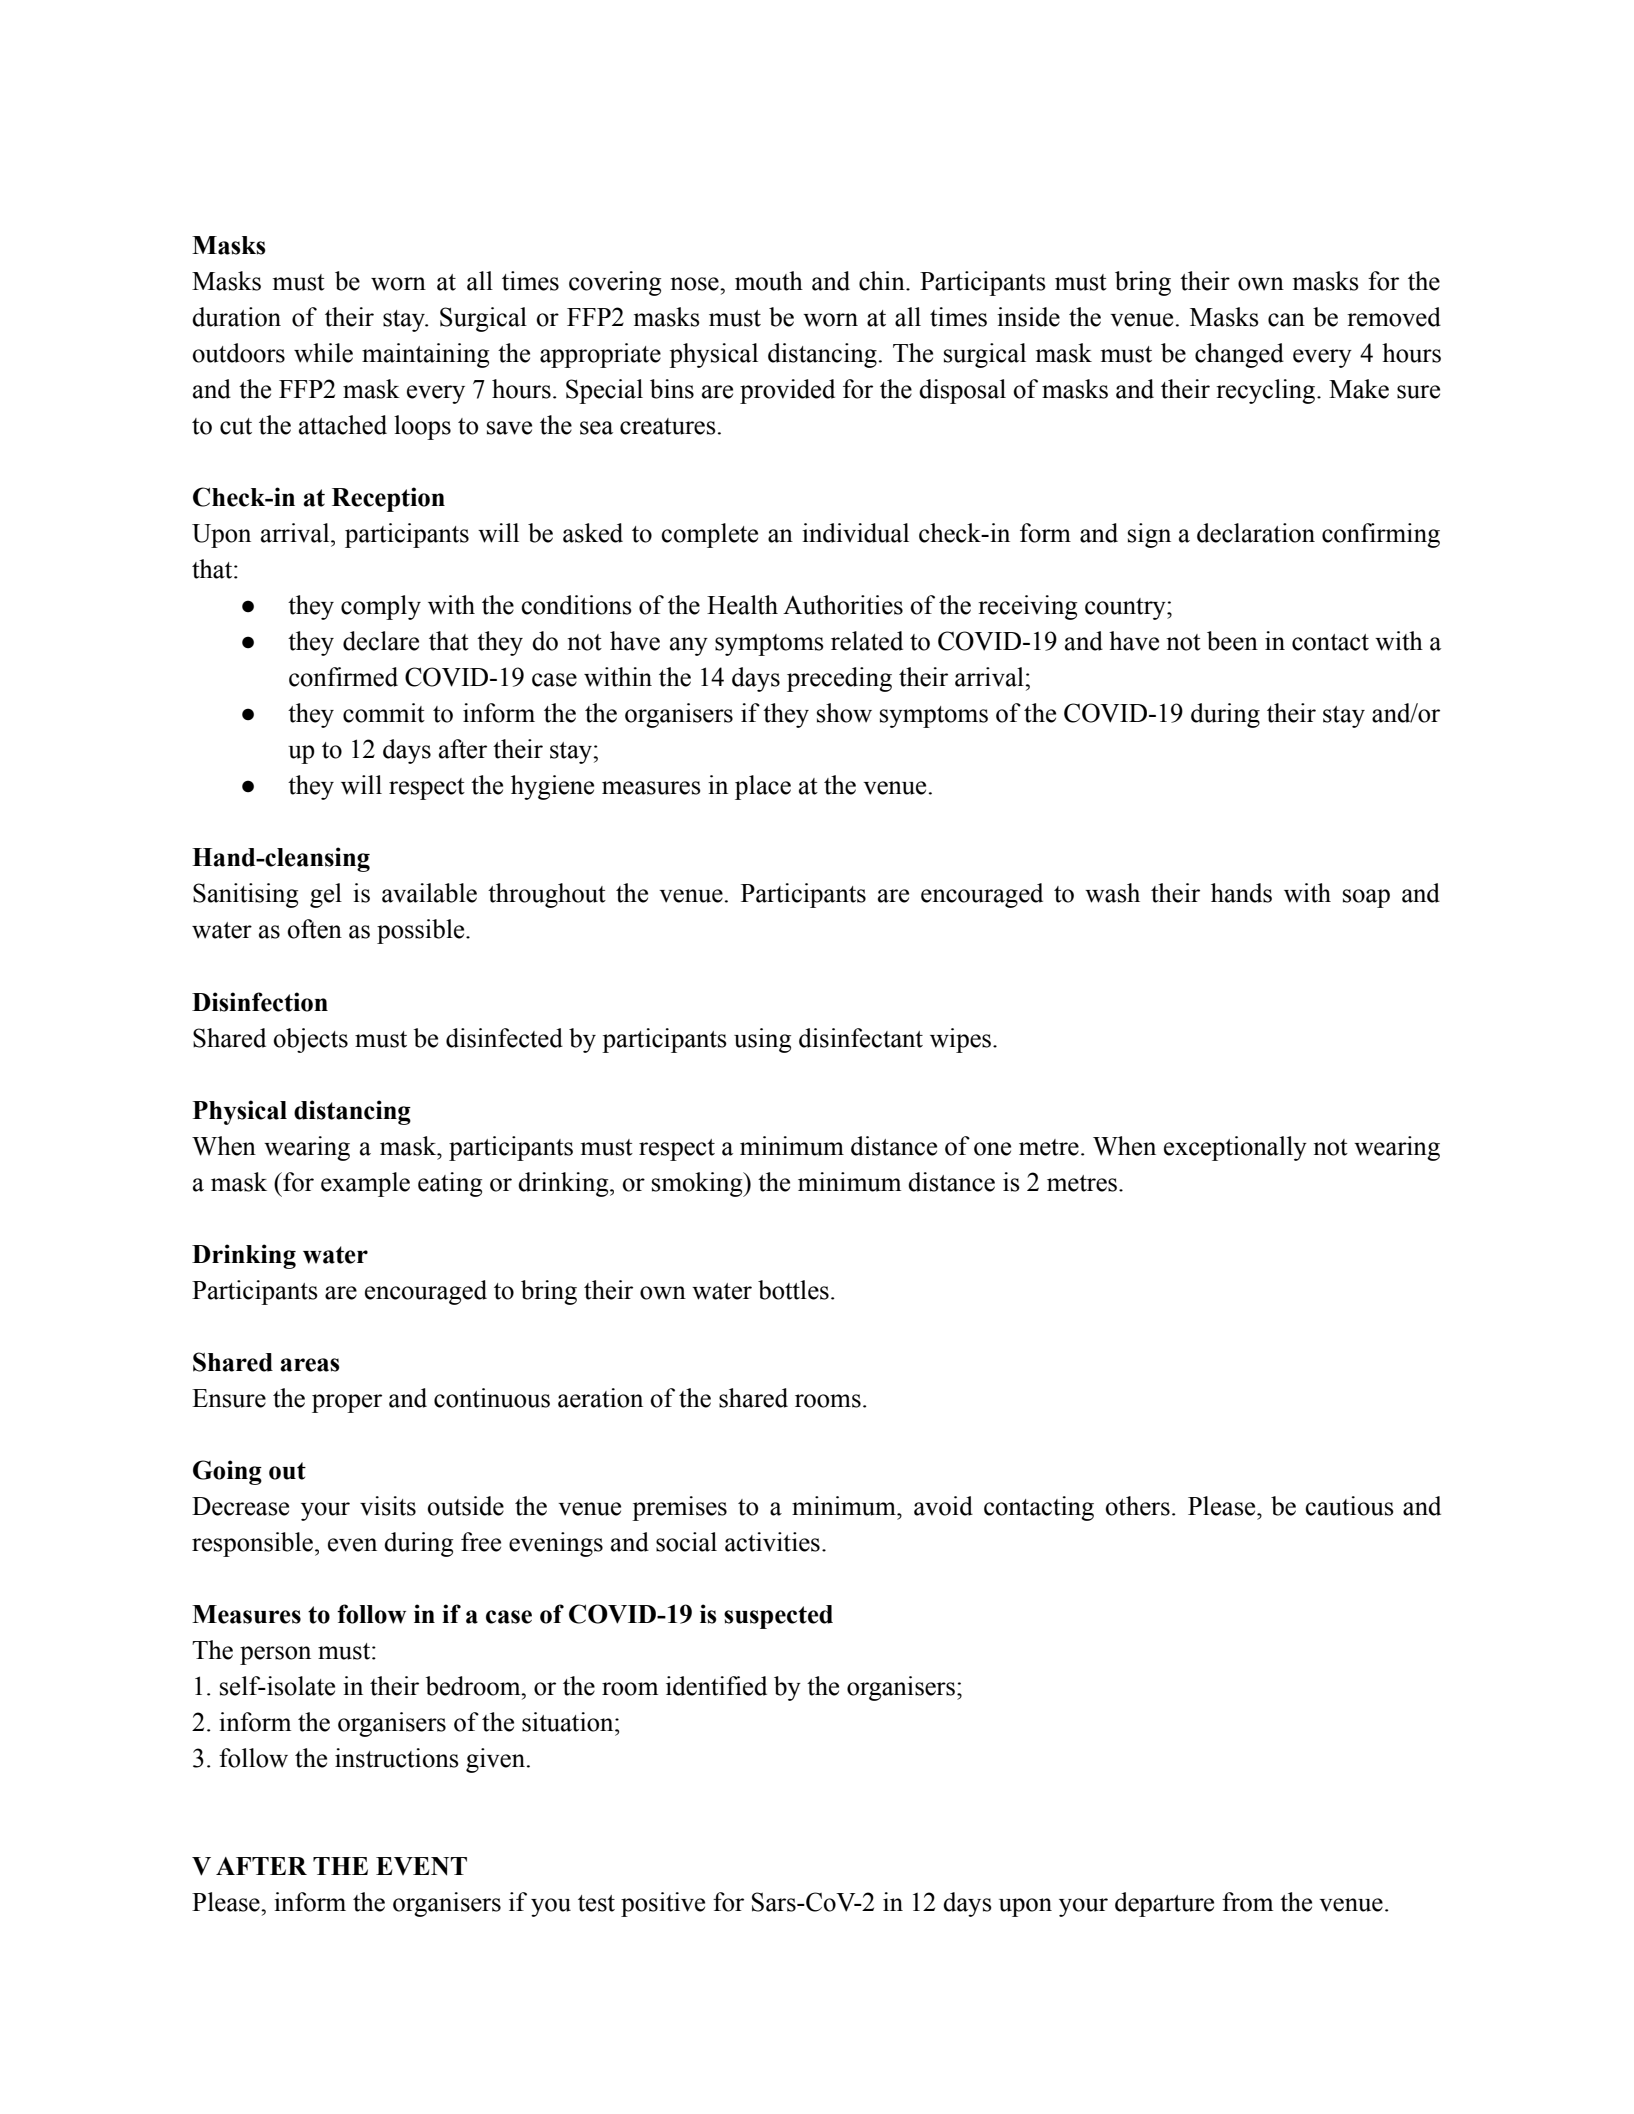 This screenshot has width=1634, height=2114. What do you see at coordinates (1235, 1148) in the screenshot?
I see `exceptionally` at bounding box center [1235, 1148].
